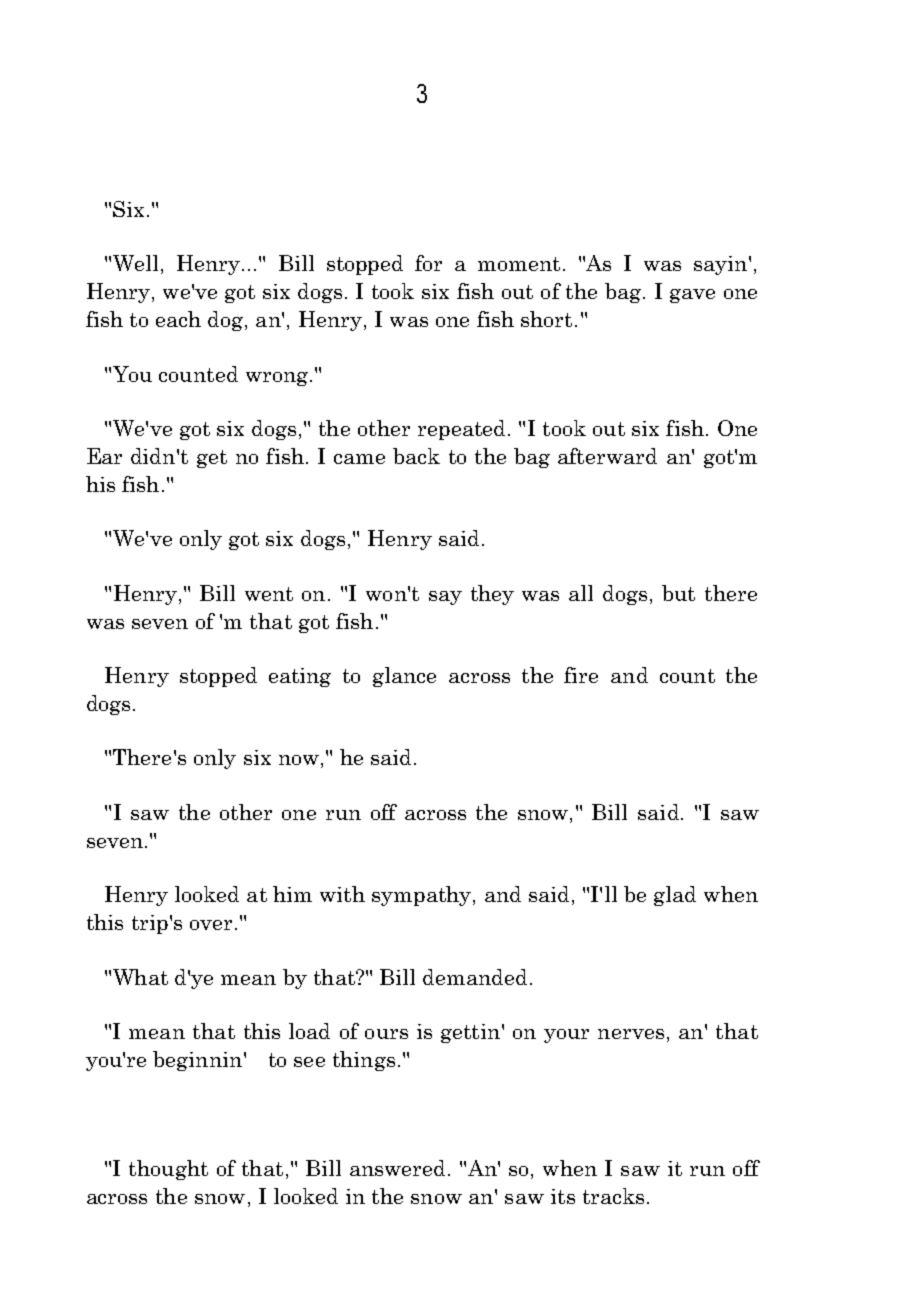 The height and width of the screenshot is (1311, 924). What do you see at coordinates (397, 1168) in the screenshot?
I see `answered` at bounding box center [397, 1168].
